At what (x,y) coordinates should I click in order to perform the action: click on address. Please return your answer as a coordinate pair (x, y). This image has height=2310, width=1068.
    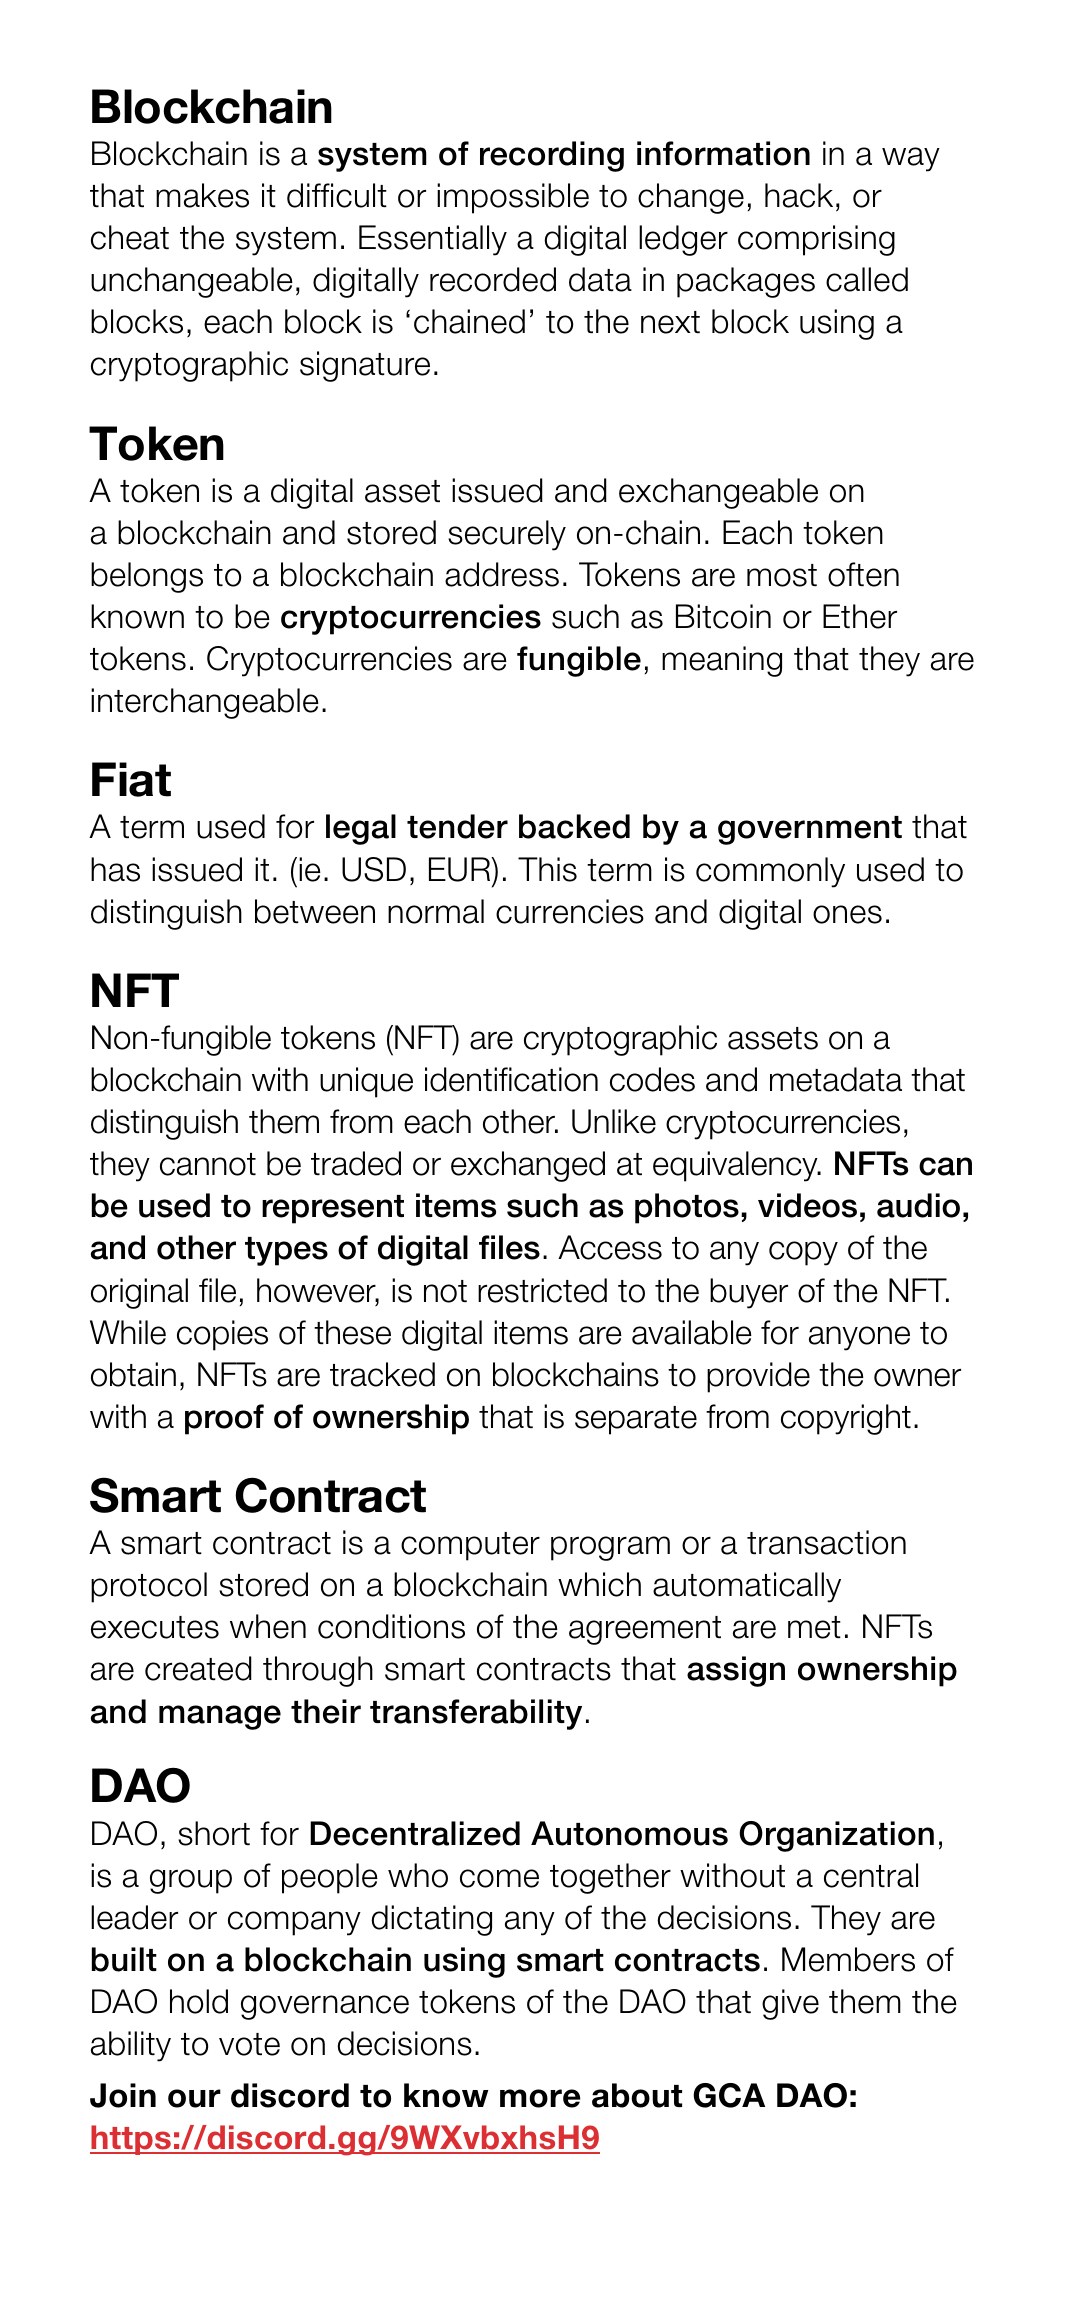
    Looking at the image, I should click on (502, 574).
